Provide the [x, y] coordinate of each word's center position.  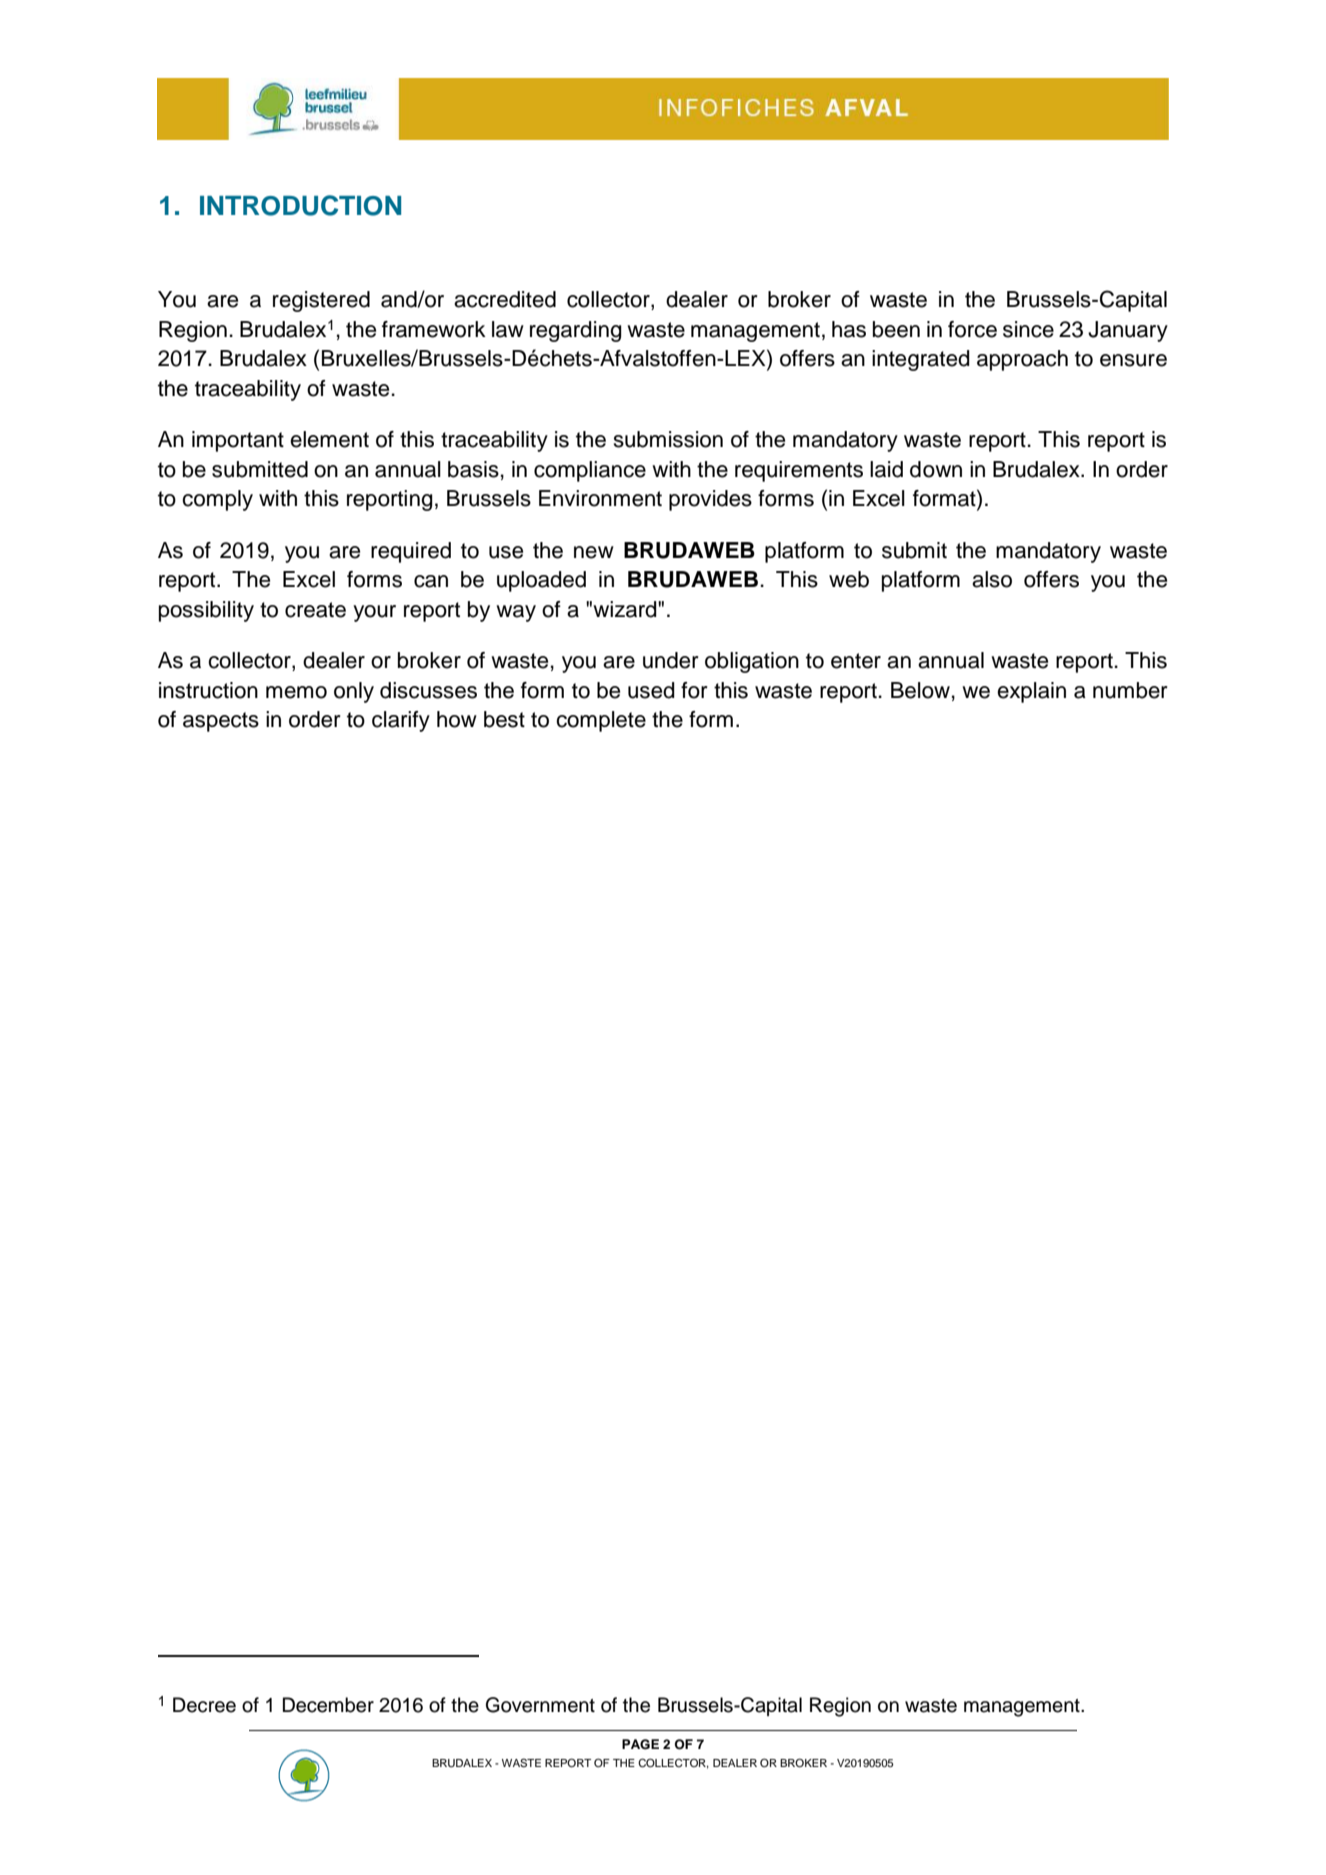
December [328, 1705]
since [1028, 329]
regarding [576, 331]
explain [1031, 692]
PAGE [640, 1744]
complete [601, 721]
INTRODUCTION [300, 205]
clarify [401, 721]
